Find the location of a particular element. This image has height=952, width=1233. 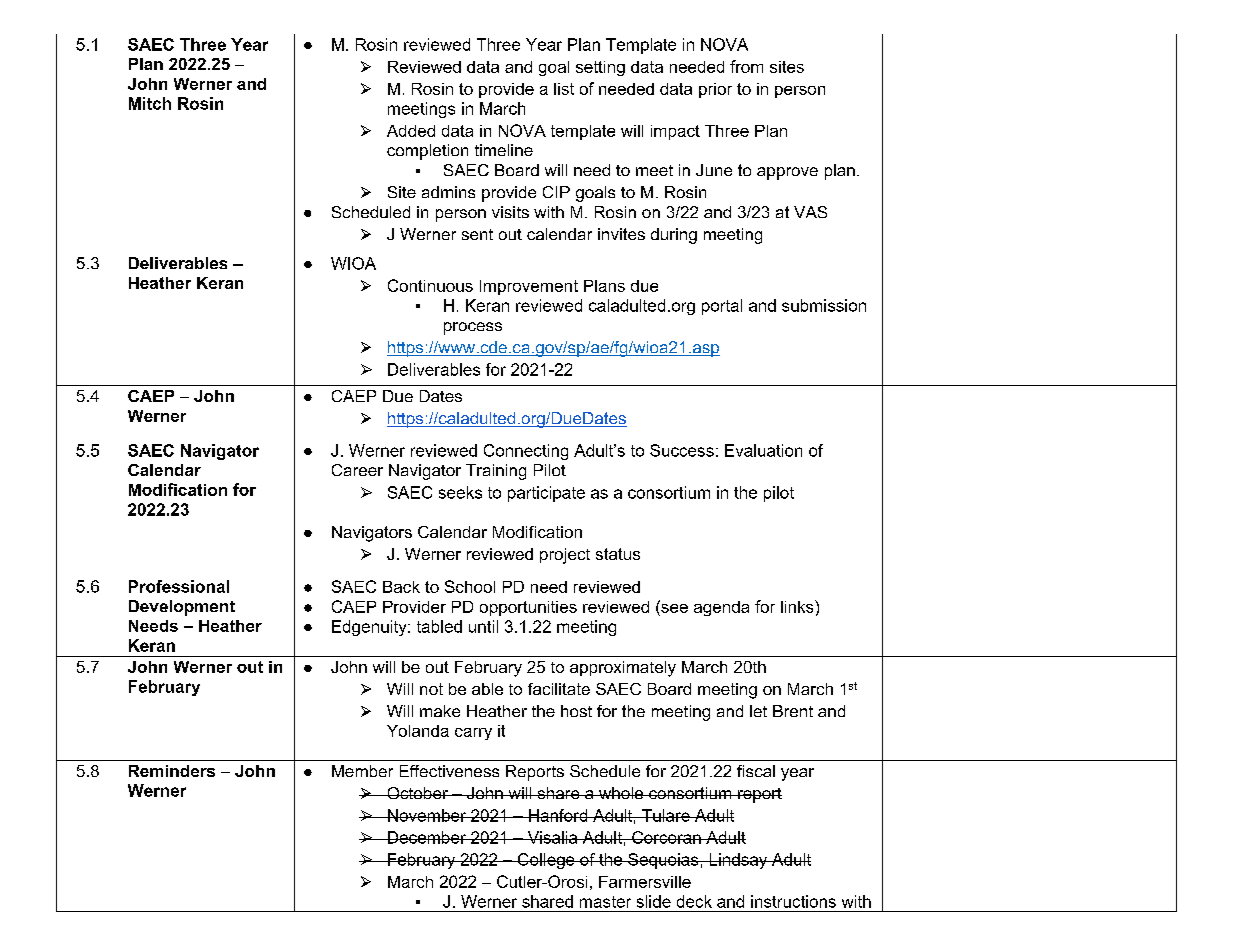

Reminders is located at coordinates (172, 771).
